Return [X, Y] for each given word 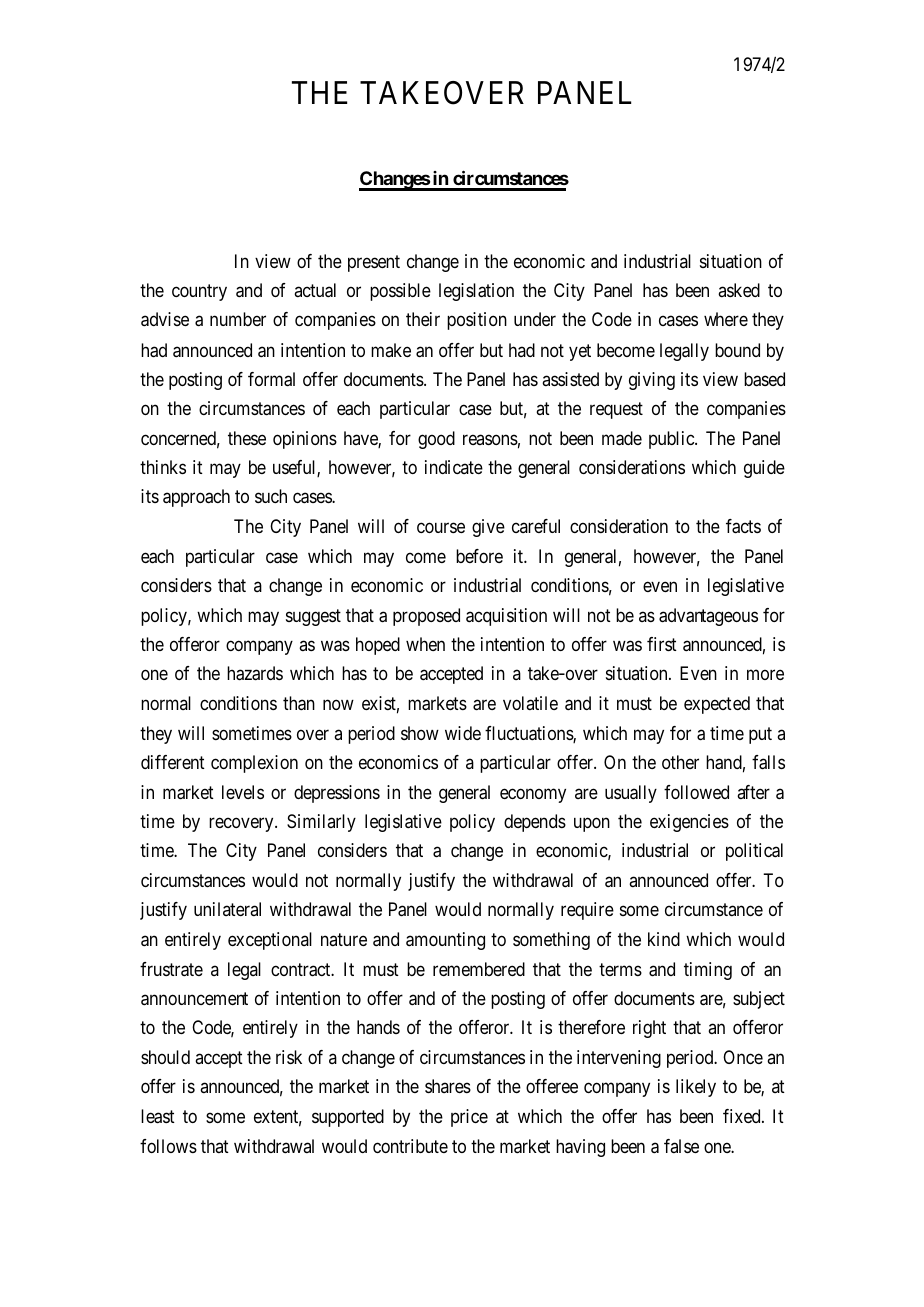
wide [463, 733]
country [199, 292]
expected [717, 705]
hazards [255, 673]
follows [168, 1146]
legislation [476, 292]
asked [739, 290]
